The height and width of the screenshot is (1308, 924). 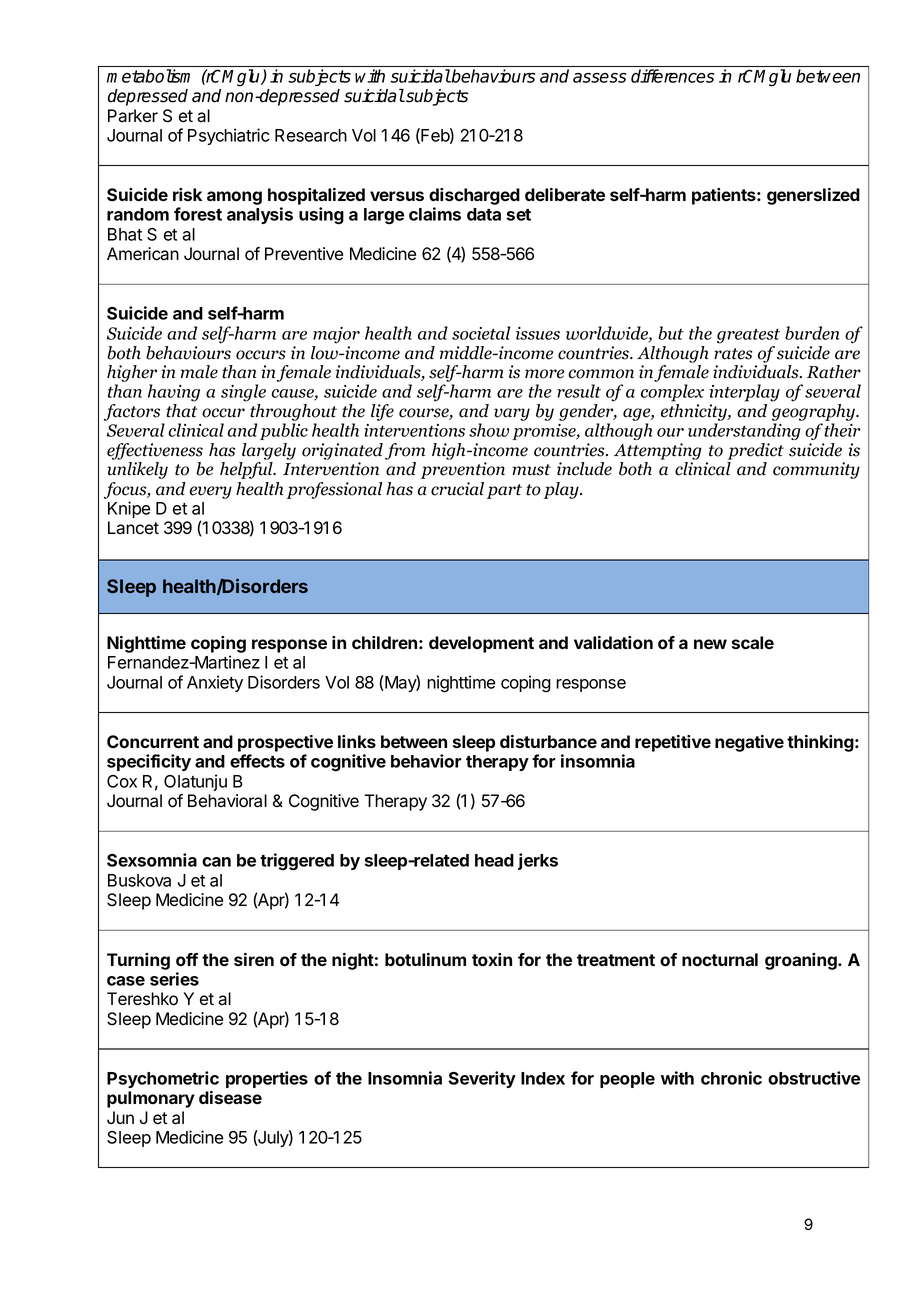 I want to click on Severity, so click(x=482, y=1079).
